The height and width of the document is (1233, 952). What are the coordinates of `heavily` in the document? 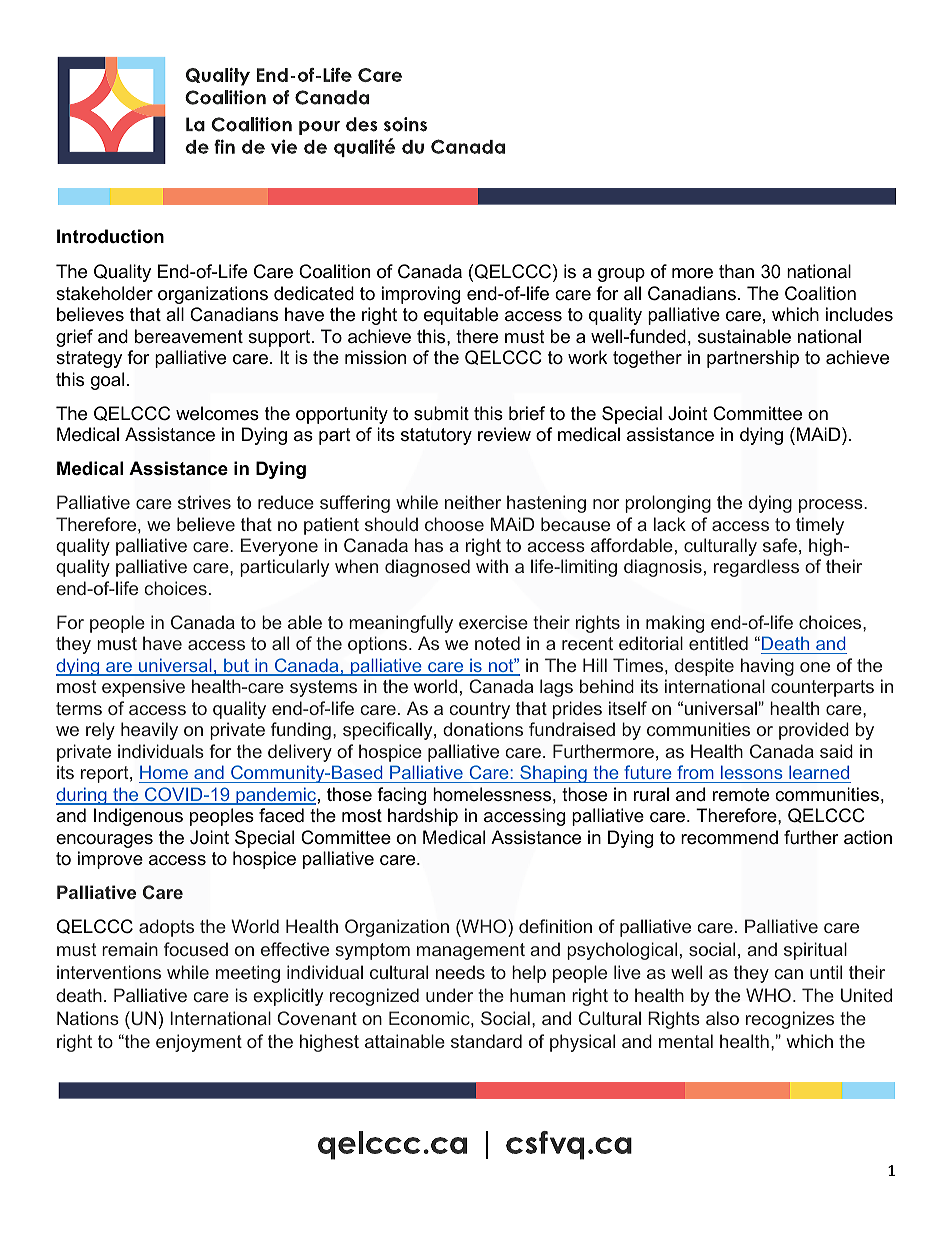 It's located at (149, 731).
